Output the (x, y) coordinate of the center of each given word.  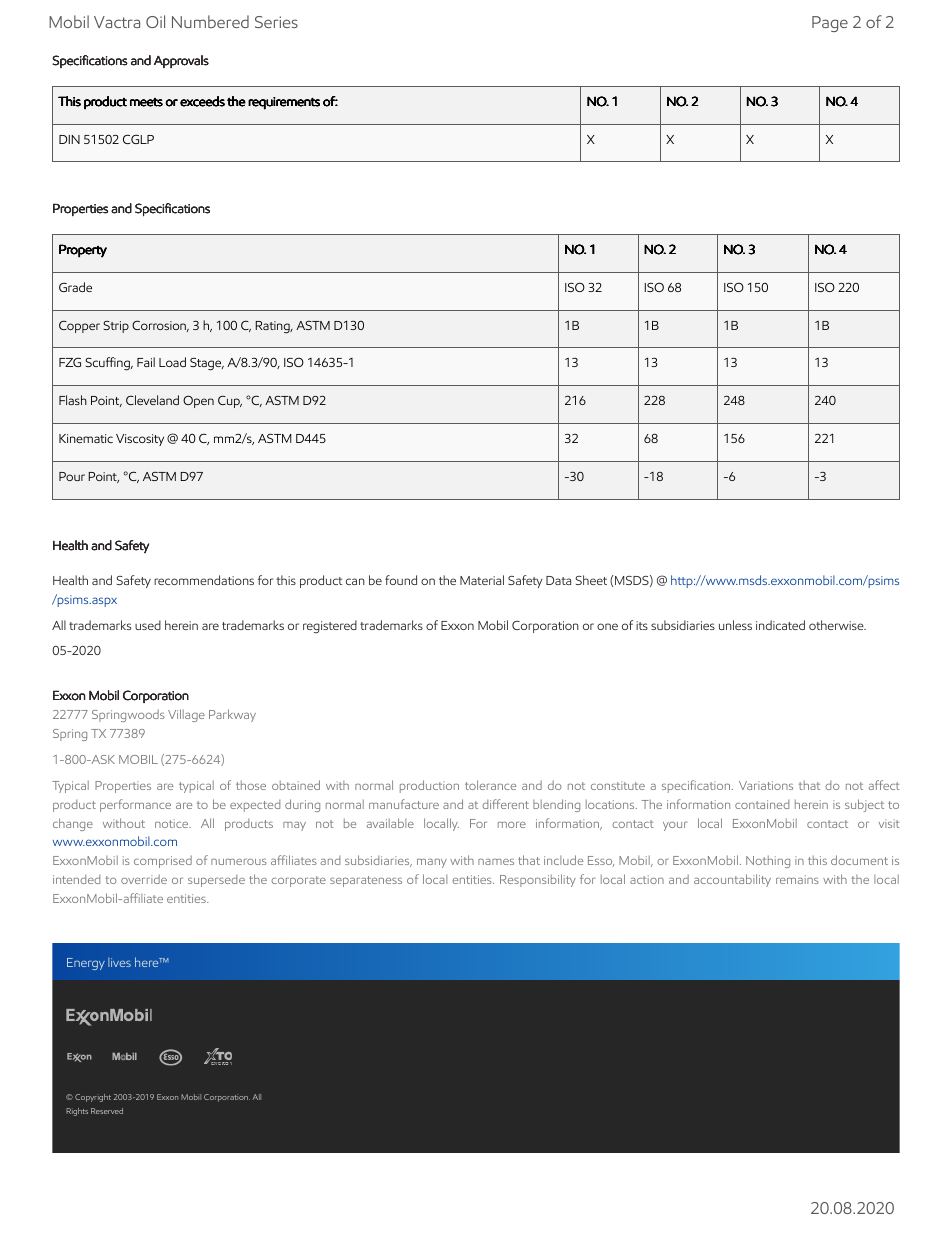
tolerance (490, 785)
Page (830, 24)
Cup (230, 401)
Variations (766, 785)
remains (797, 879)
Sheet (591, 580)
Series (276, 22)
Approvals (181, 61)
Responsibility (538, 880)
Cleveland (152, 400)
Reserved (107, 1111)
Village (186, 715)
